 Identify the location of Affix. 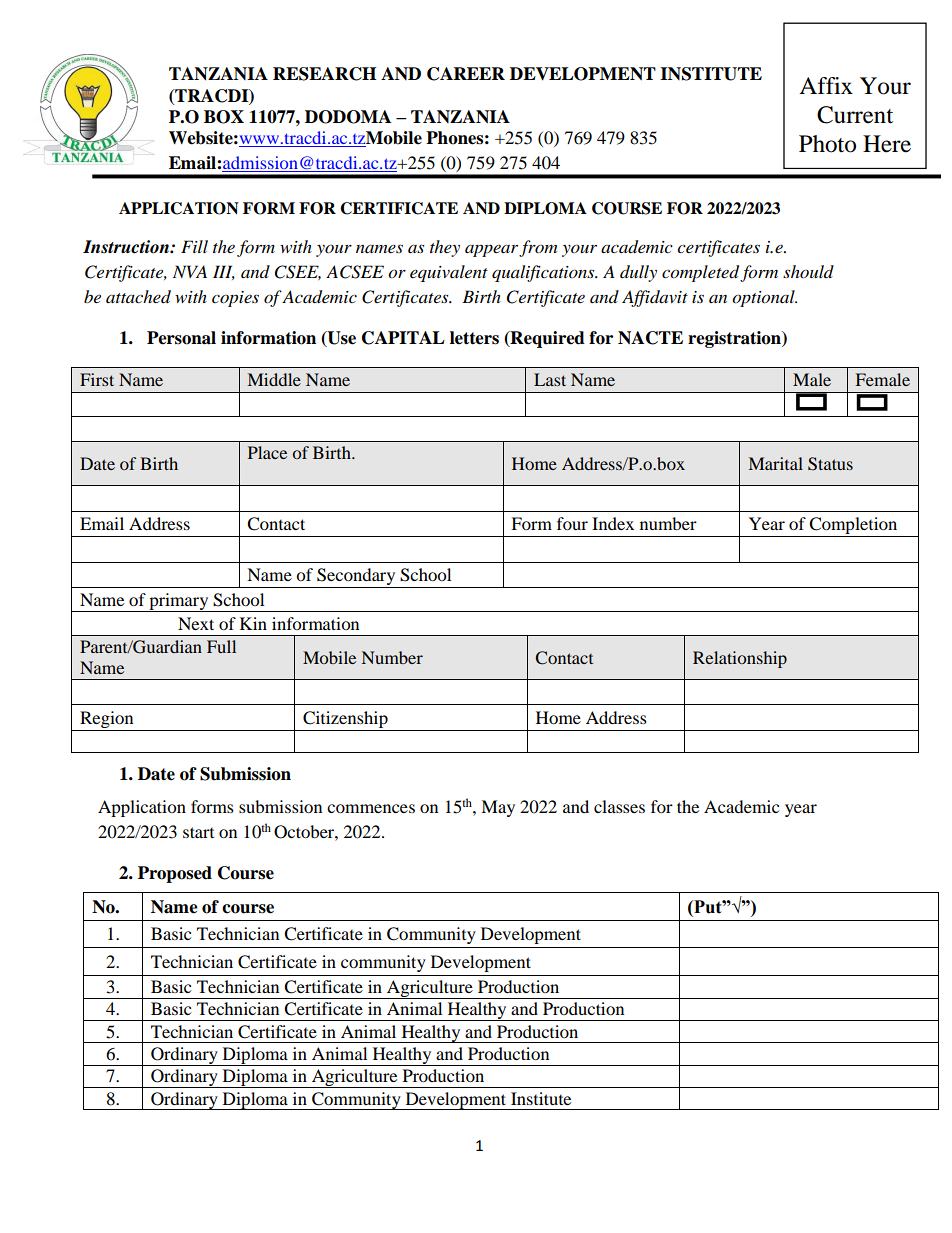
(826, 85).
